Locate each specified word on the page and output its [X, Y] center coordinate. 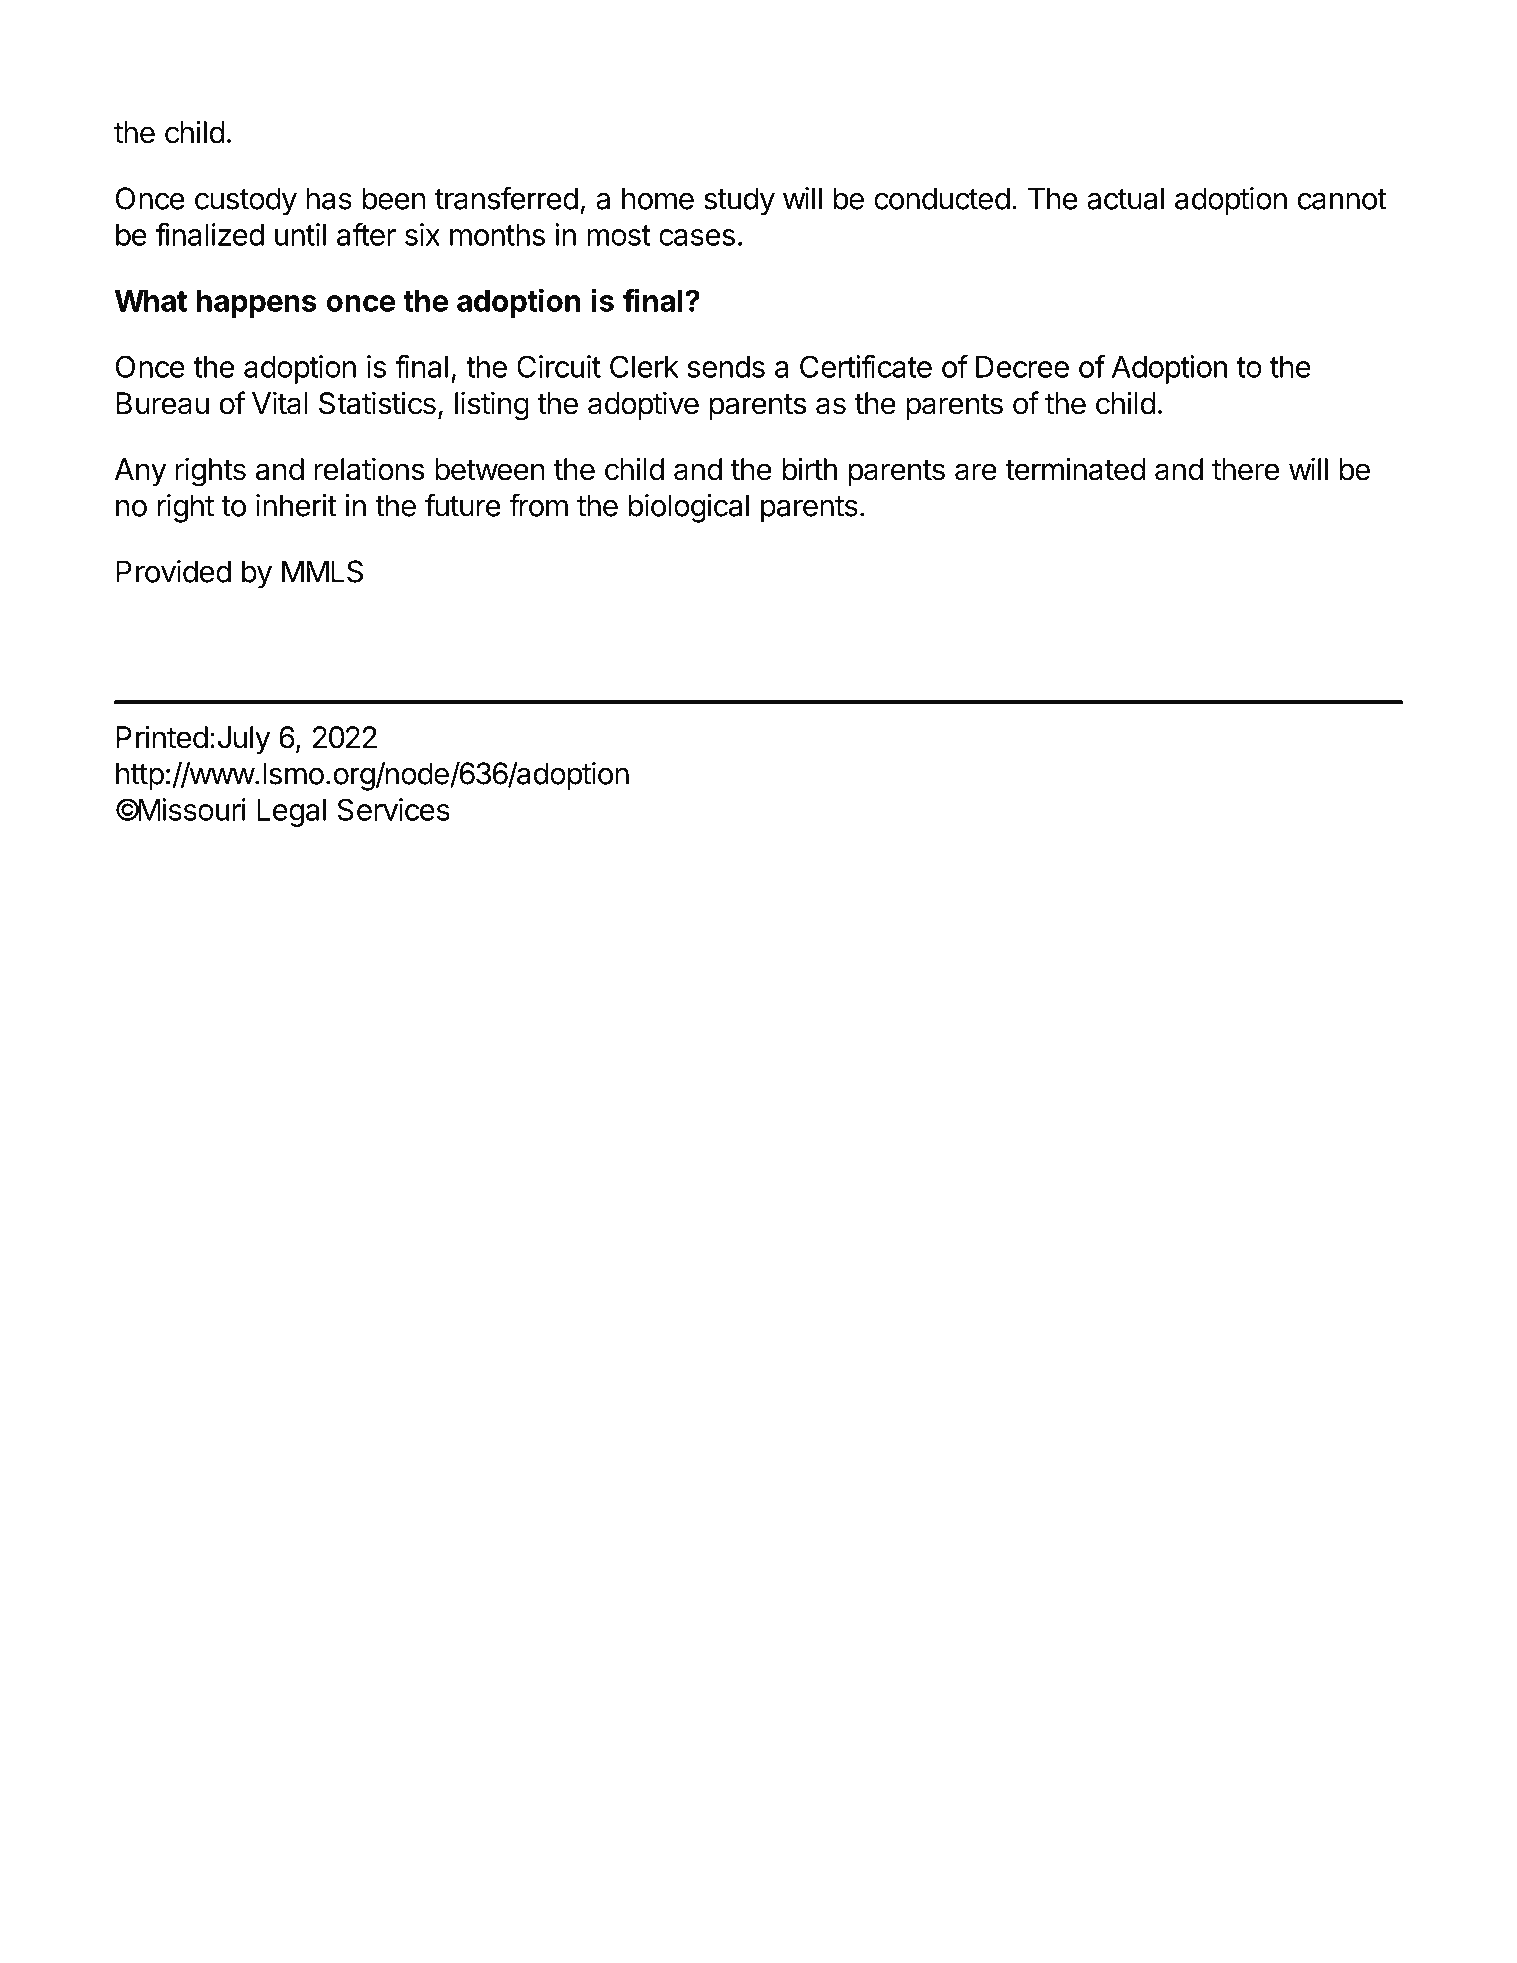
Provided [173, 571]
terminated [1075, 469]
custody [246, 201]
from [538, 505]
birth [809, 469]
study [739, 201]
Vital [280, 403]
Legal [291, 813]
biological [688, 508]
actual [1125, 198]
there [1245, 469]
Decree [1022, 367]
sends [726, 367]
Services [394, 809]
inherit [296, 505]
